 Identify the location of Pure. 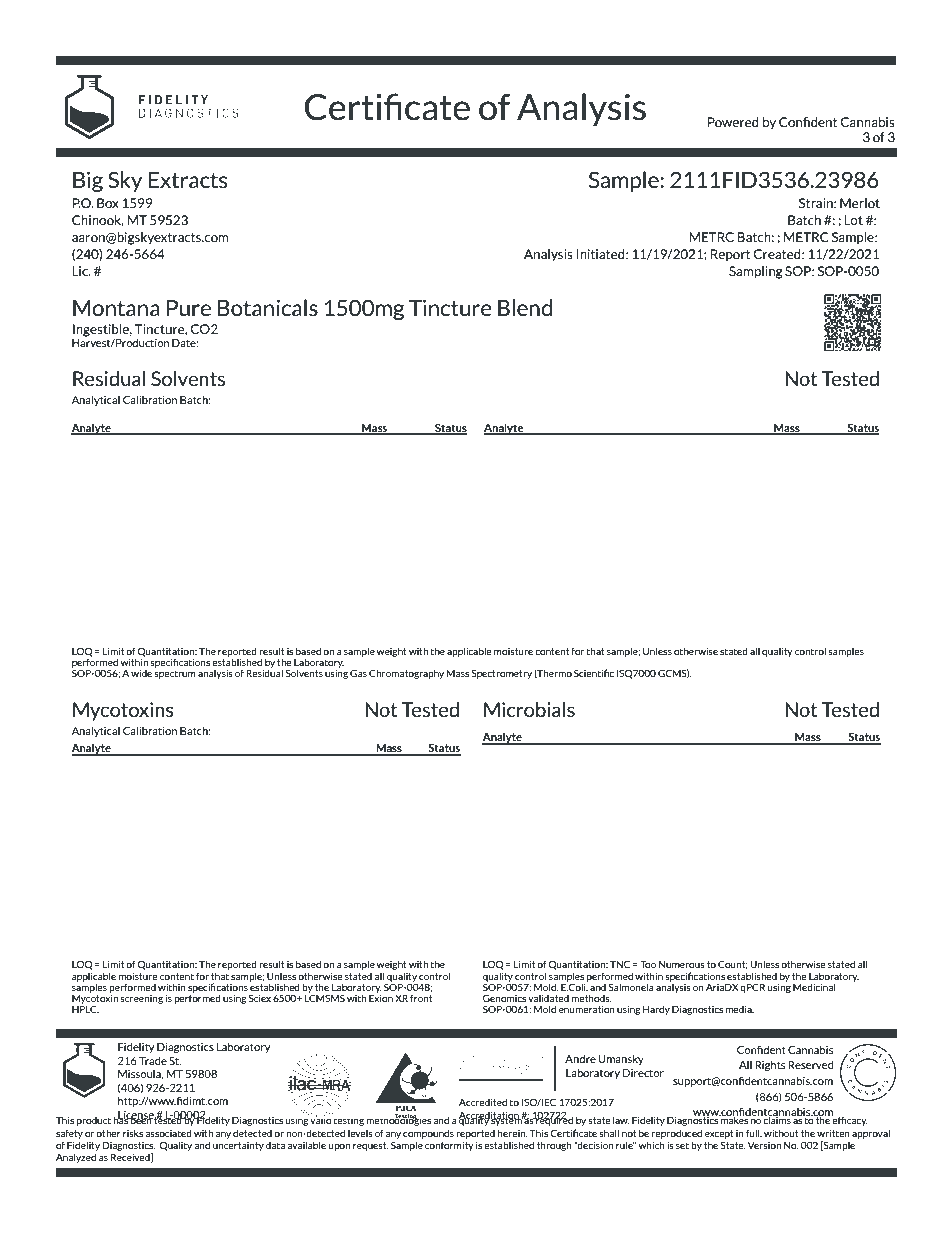
(189, 308).
